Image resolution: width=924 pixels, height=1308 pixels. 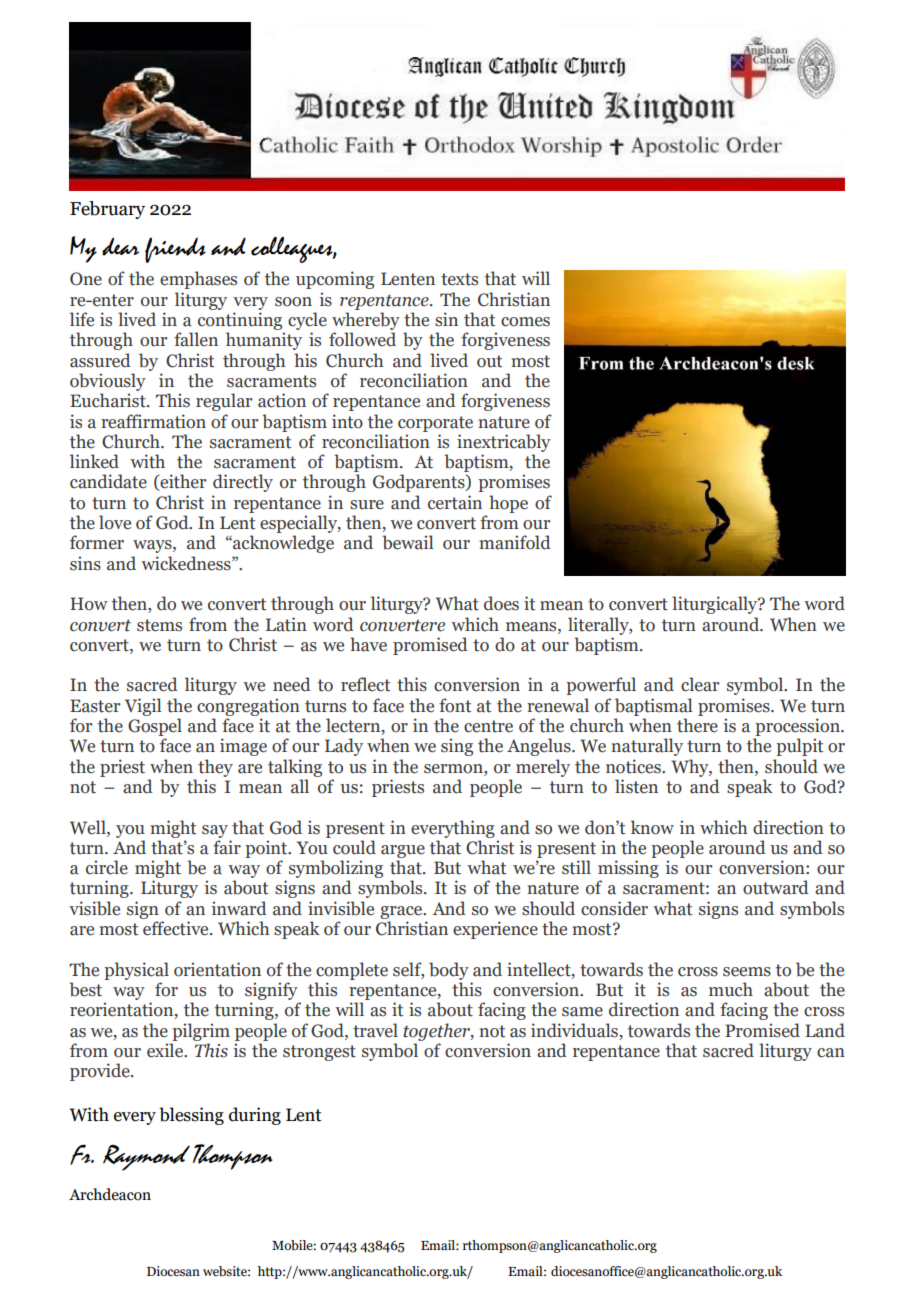 I want to click on manifold, so click(x=515, y=542).
